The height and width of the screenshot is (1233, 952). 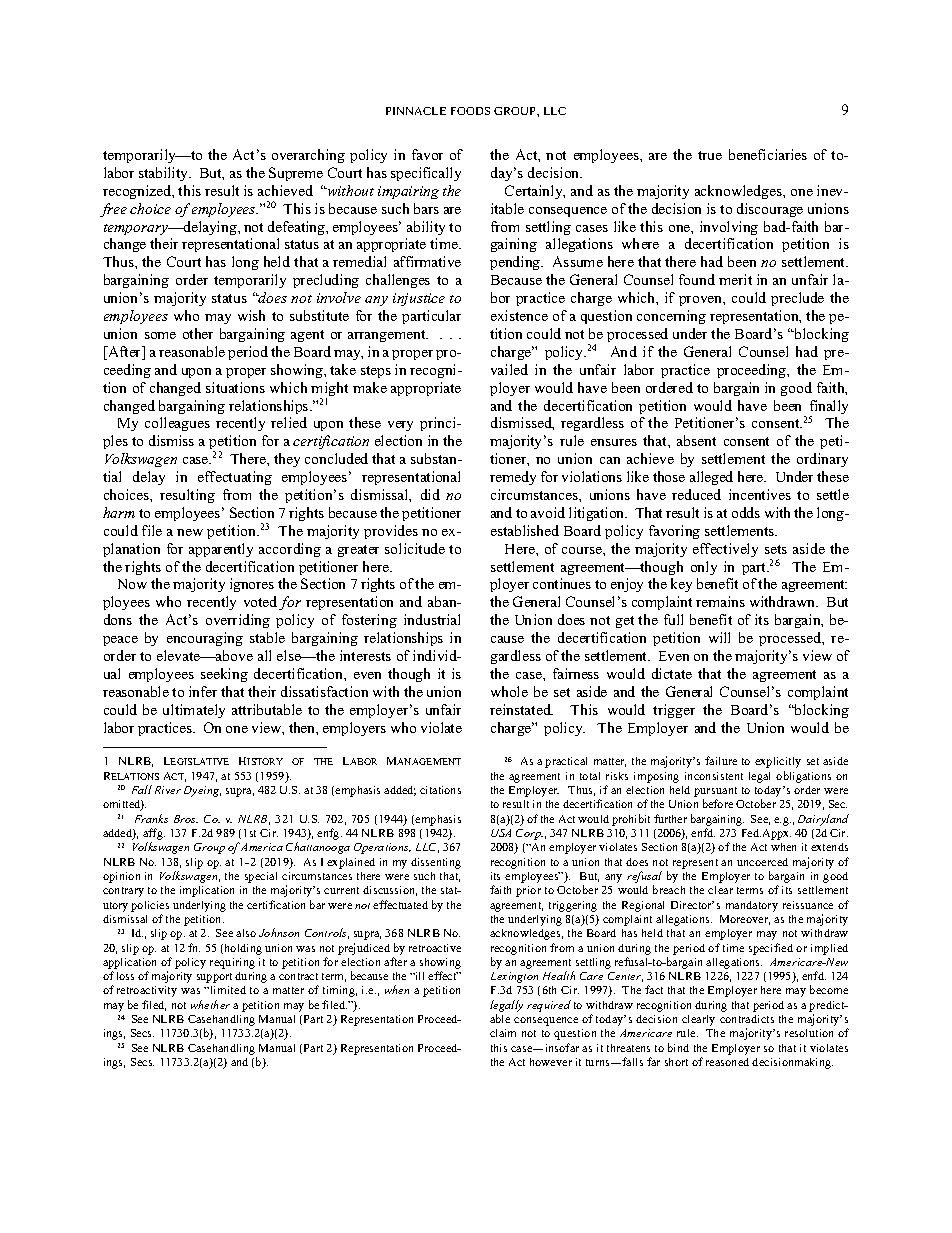 I want to click on Supreme, so click(x=296, y=174).
